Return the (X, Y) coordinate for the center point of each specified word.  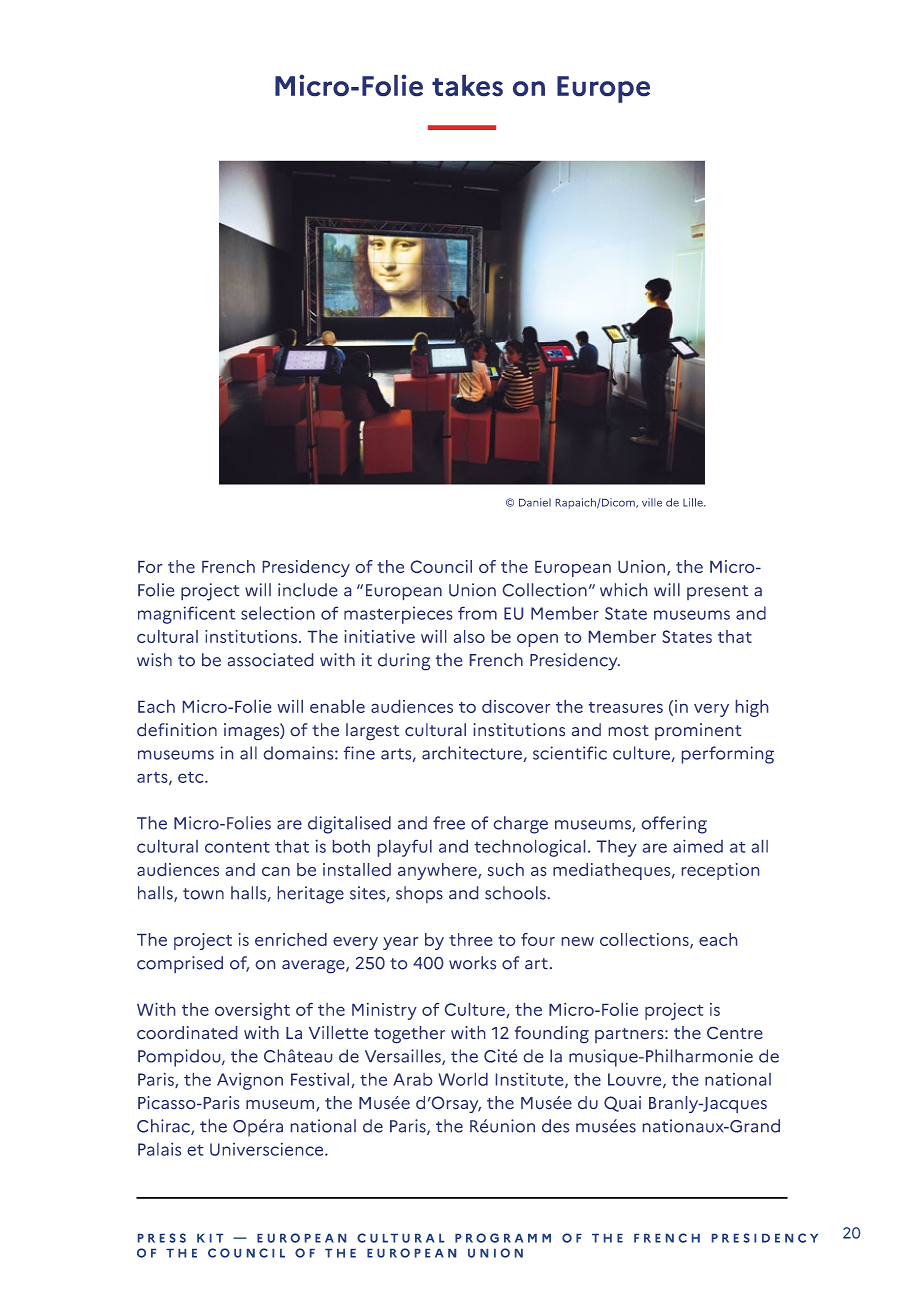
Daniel (535, 502)
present (717, 592)
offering (674, 825)
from (477, 613)
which (623, 590)
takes (467, 85)
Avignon (250, 1081)
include (307, 590)
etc (192, 777)
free (449, 823)
